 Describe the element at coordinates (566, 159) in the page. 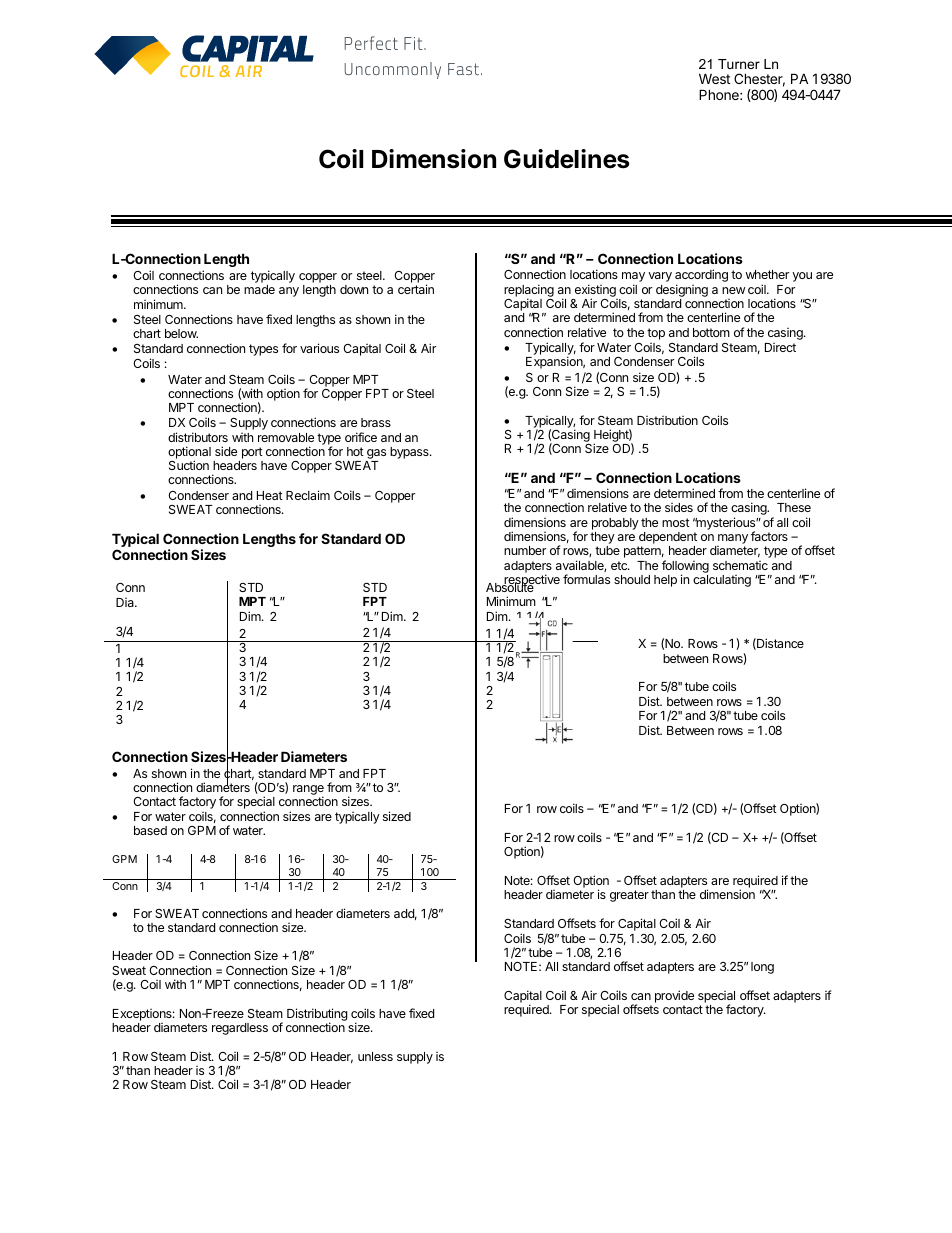

I see `Guidelines` at that location.
